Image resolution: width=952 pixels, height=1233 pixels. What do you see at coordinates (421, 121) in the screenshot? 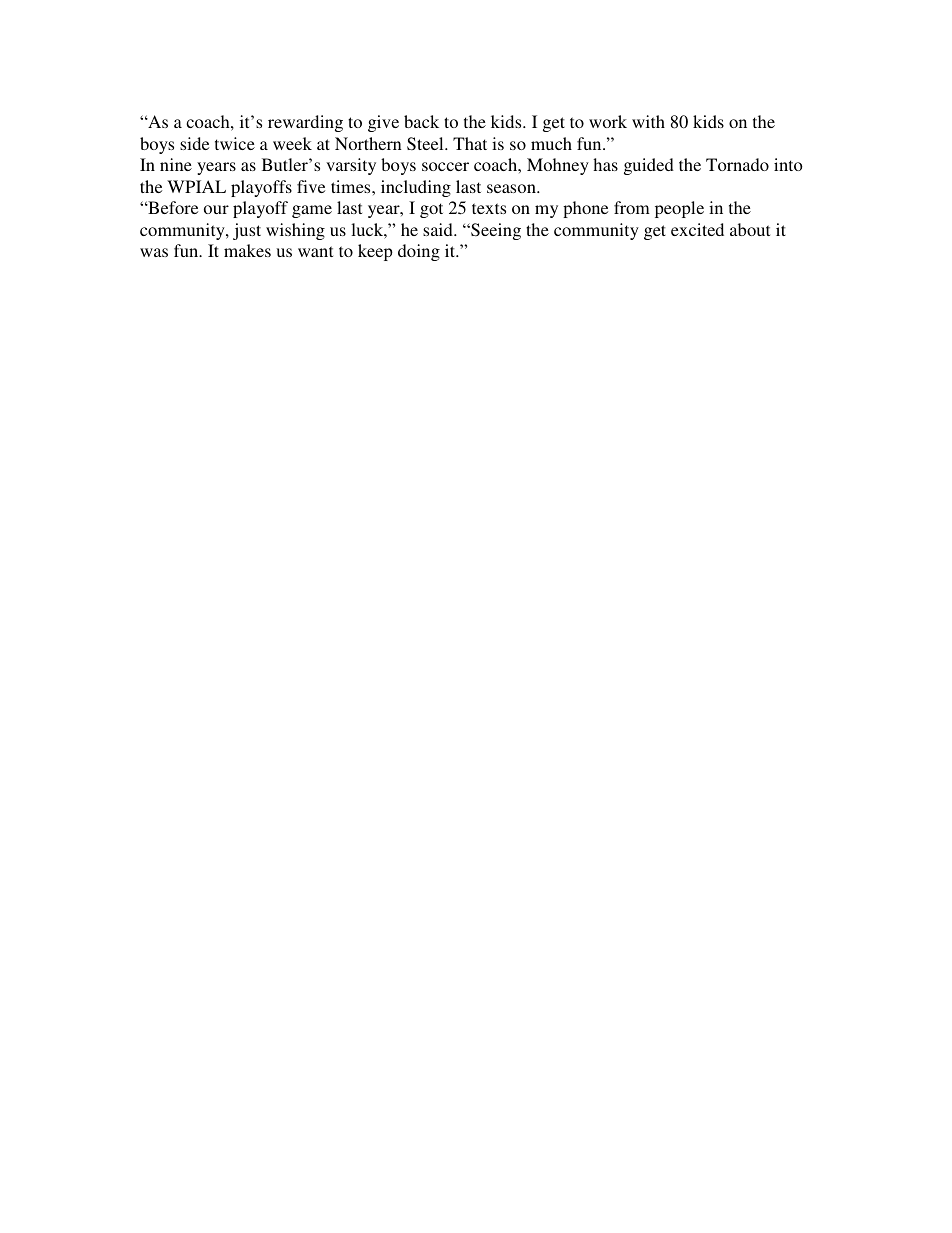
I see `back` at bounding box center [421, 121].
